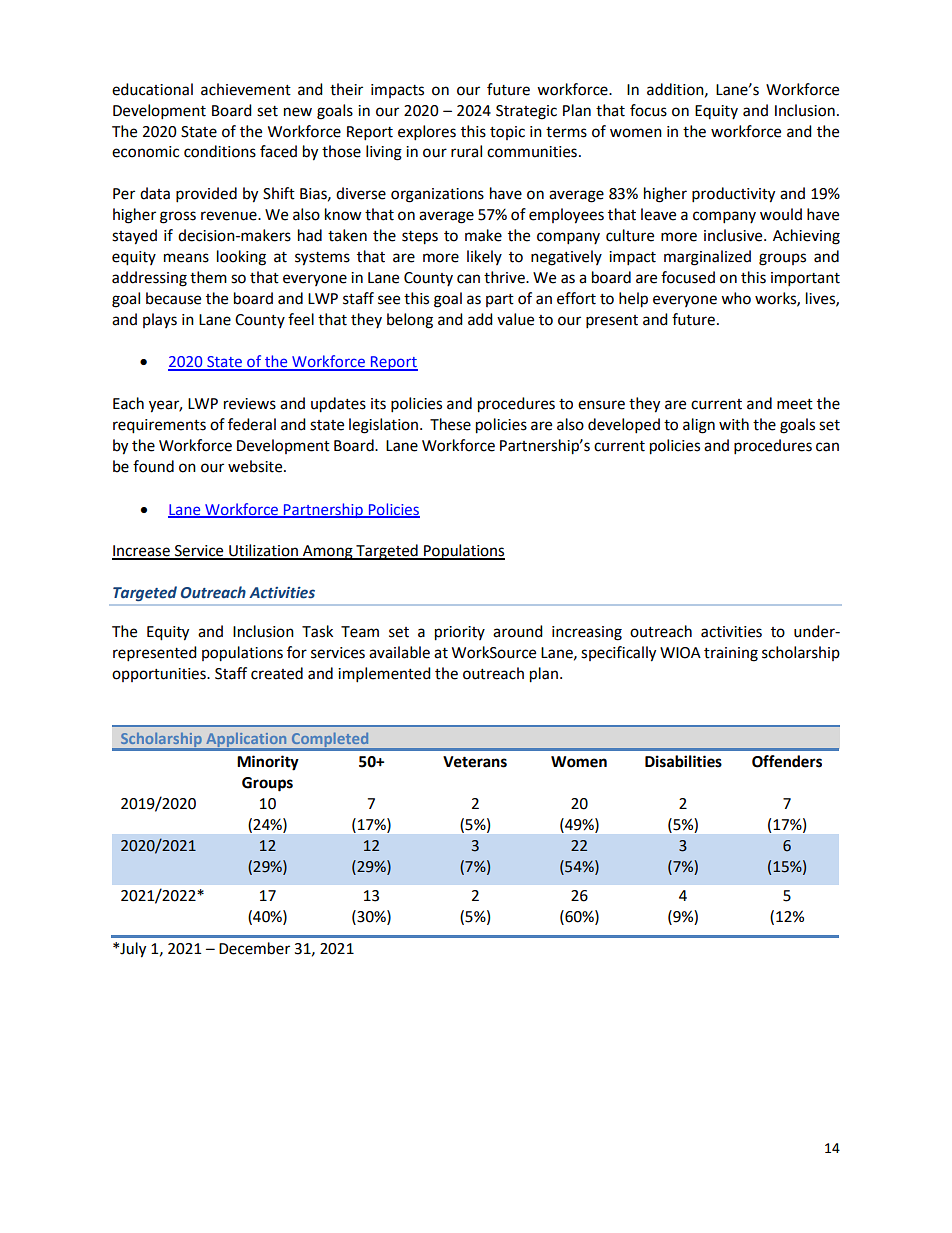  Describe the element at coordinates (733, 195) in the screenshot. I see `productivity` at that location.
